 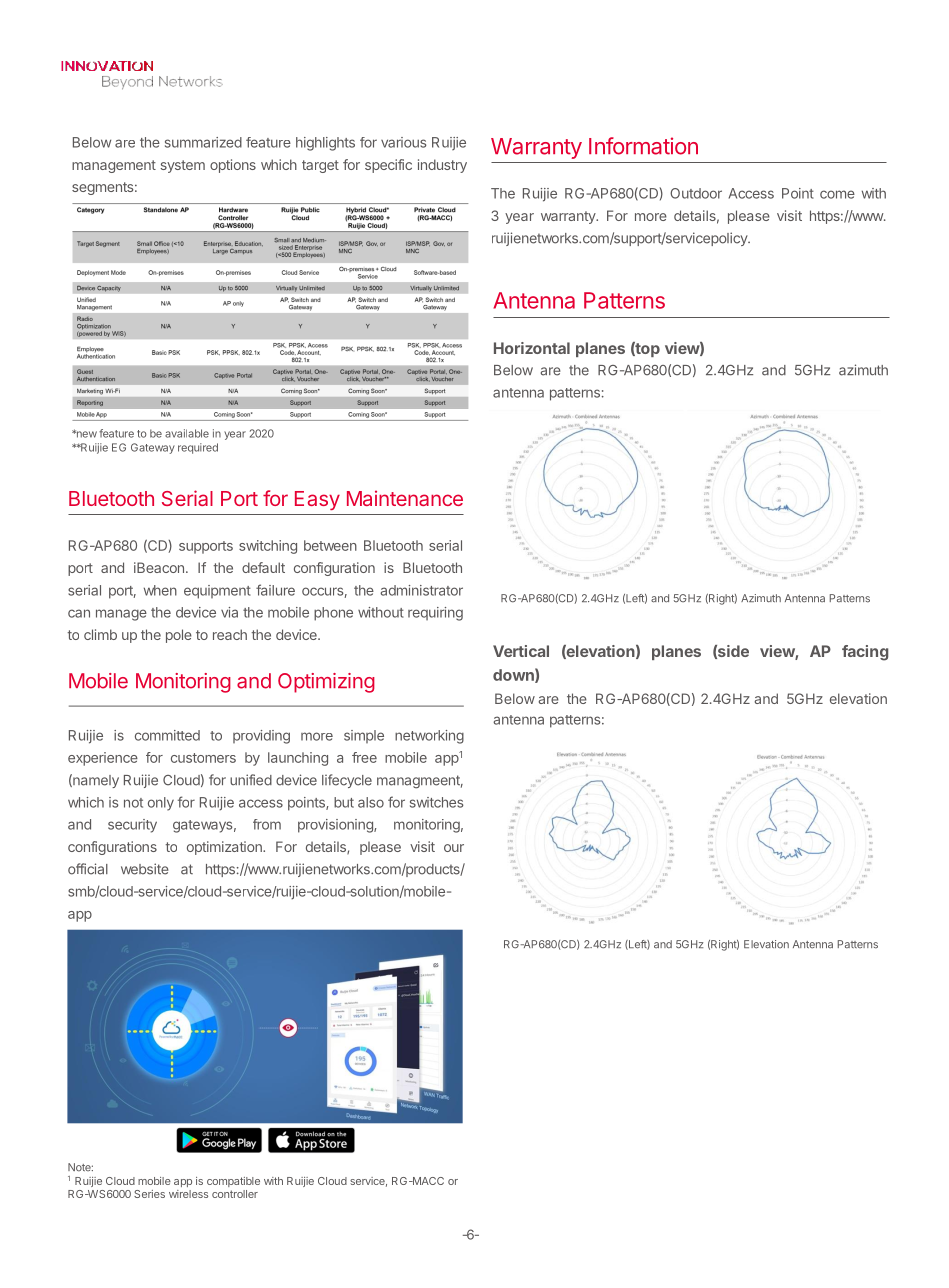 I want to click on pole, so click(x=179, y=636).
